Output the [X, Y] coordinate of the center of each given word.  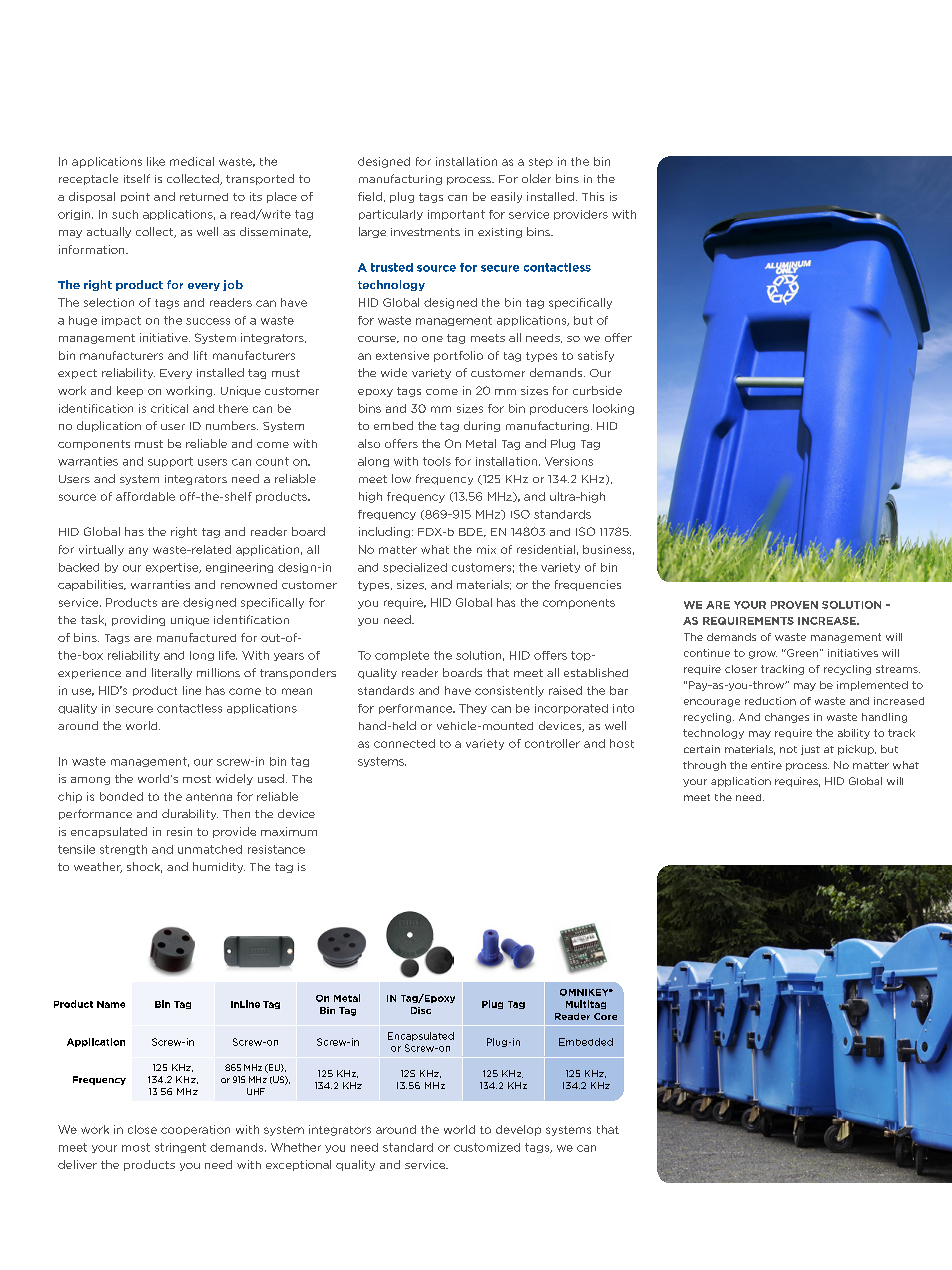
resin [179, 831]
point [135, 197]
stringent [180, 1148]
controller [552, 743]
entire [766, 765]
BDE [472, 532]
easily [506, 197]
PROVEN [794, 605]
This [593, 196]
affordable [145, 496]
